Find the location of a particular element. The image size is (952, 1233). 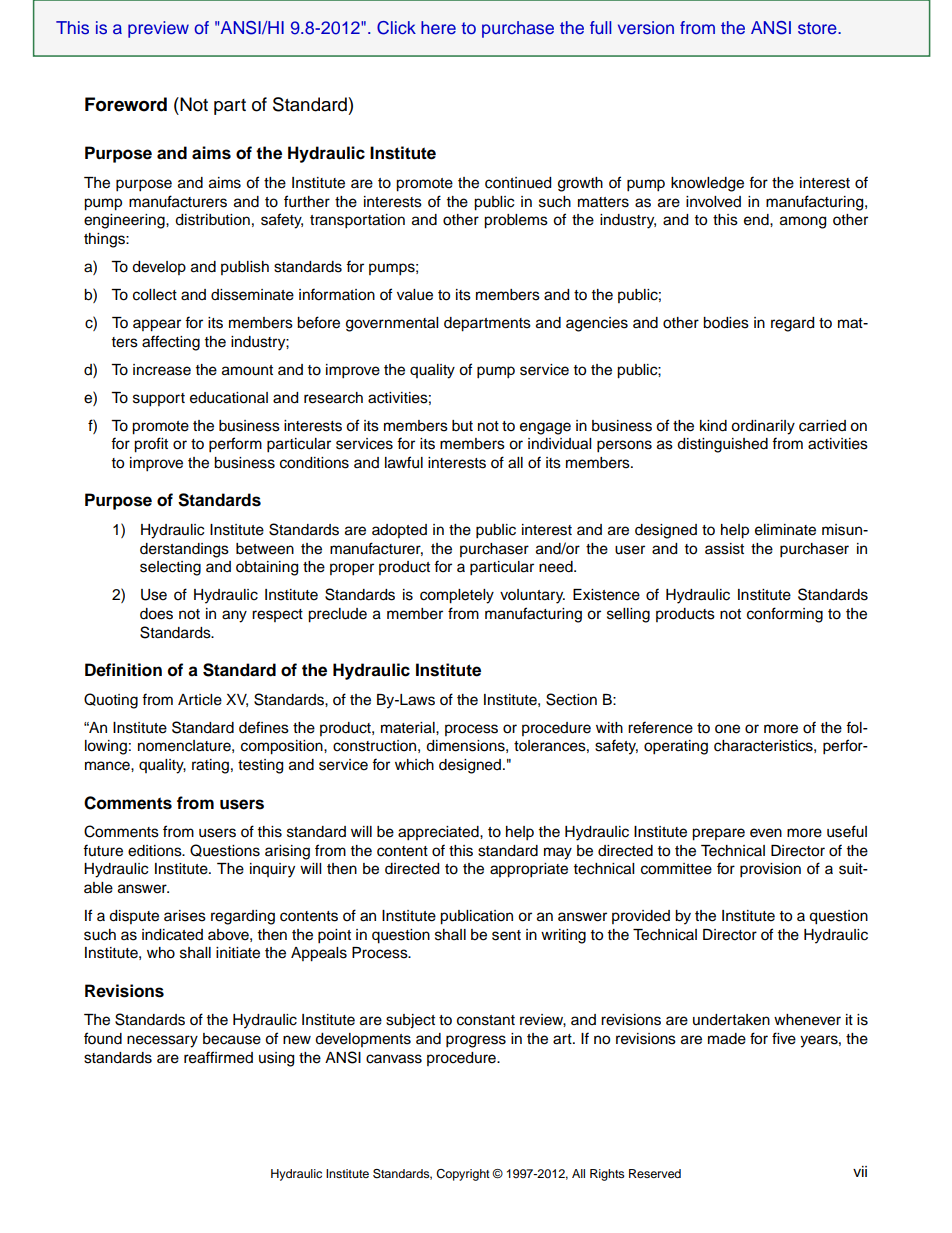

reaffirmed is located at coordinates (218, 1057).
